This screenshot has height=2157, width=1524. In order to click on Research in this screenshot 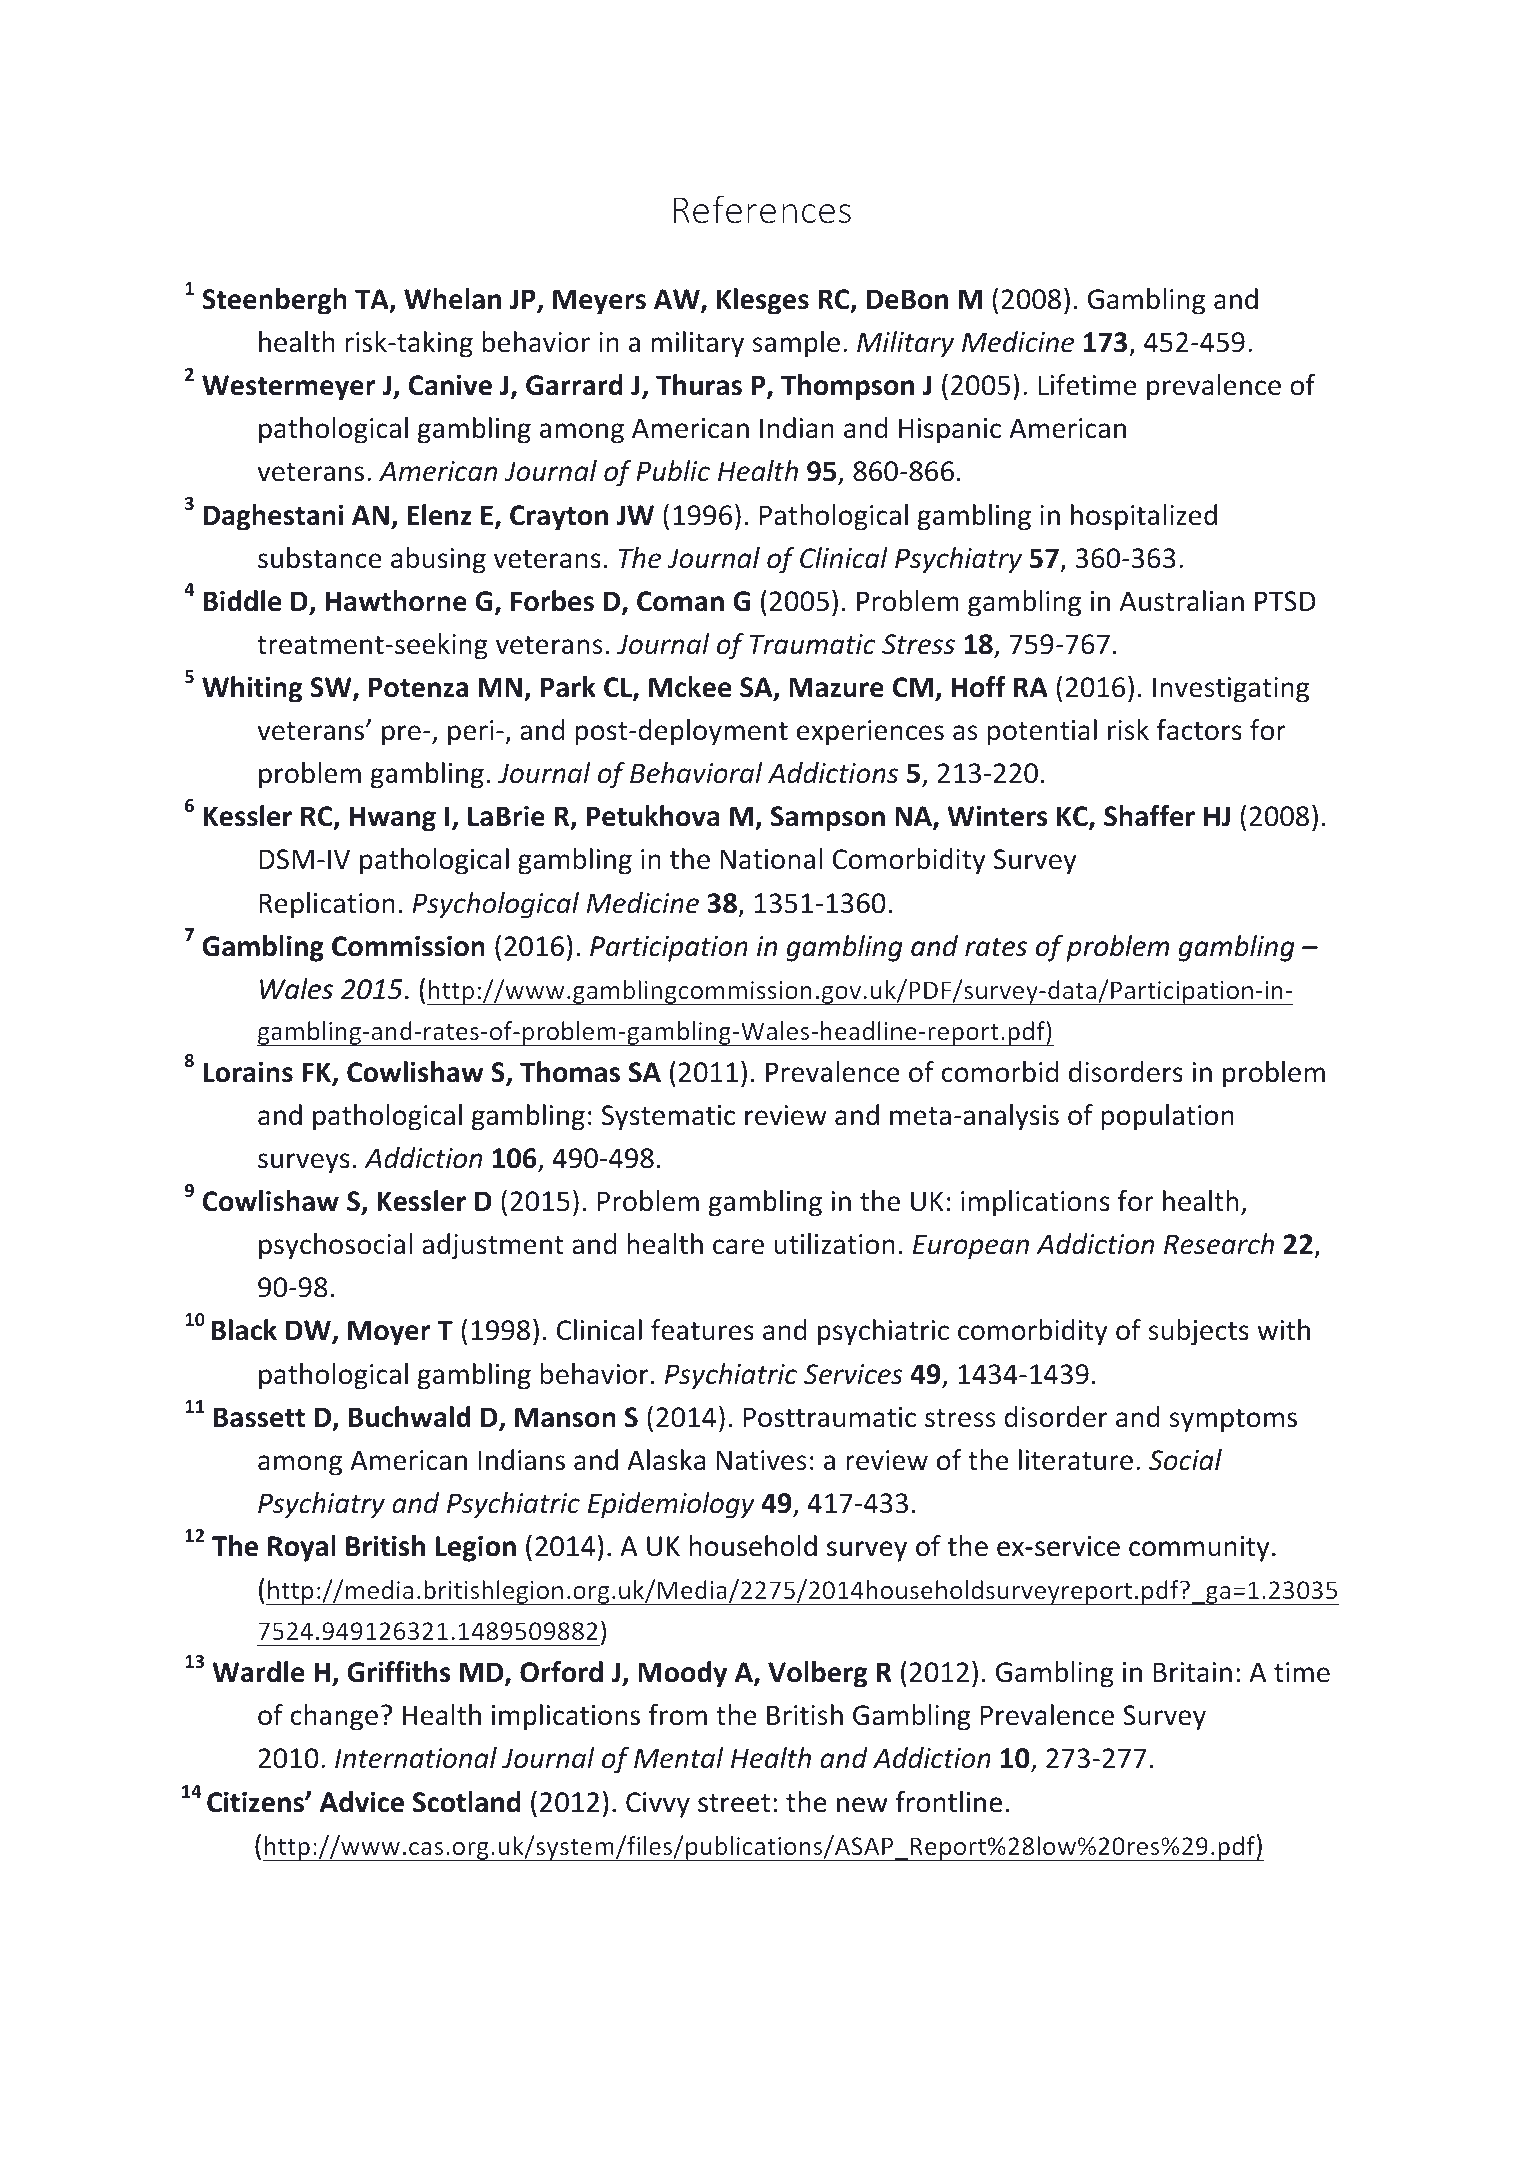, I will do `click(1219, 1244)`.
